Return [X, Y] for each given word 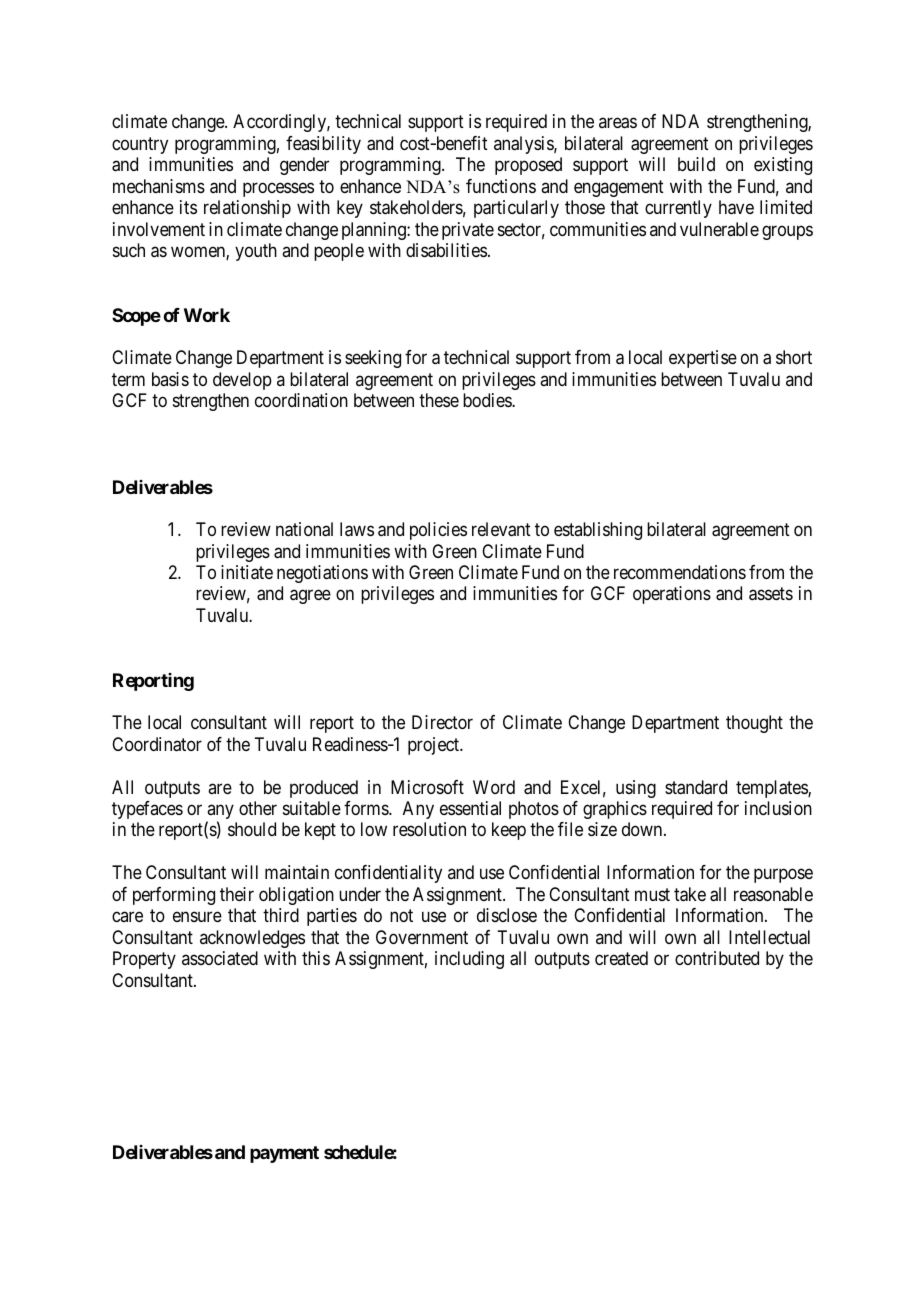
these [439, 400]
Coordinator [157, 744]
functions [501, 186]
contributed [717, 958]
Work [207, 315]
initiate [247, 572]
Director [442, 722]
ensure [197, 917]
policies [438, 531]
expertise [703, 359]
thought [754, 724]
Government [422, 937]
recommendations [680, 572]
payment [284, 1154]
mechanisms [159, 186]
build [696, 164]
